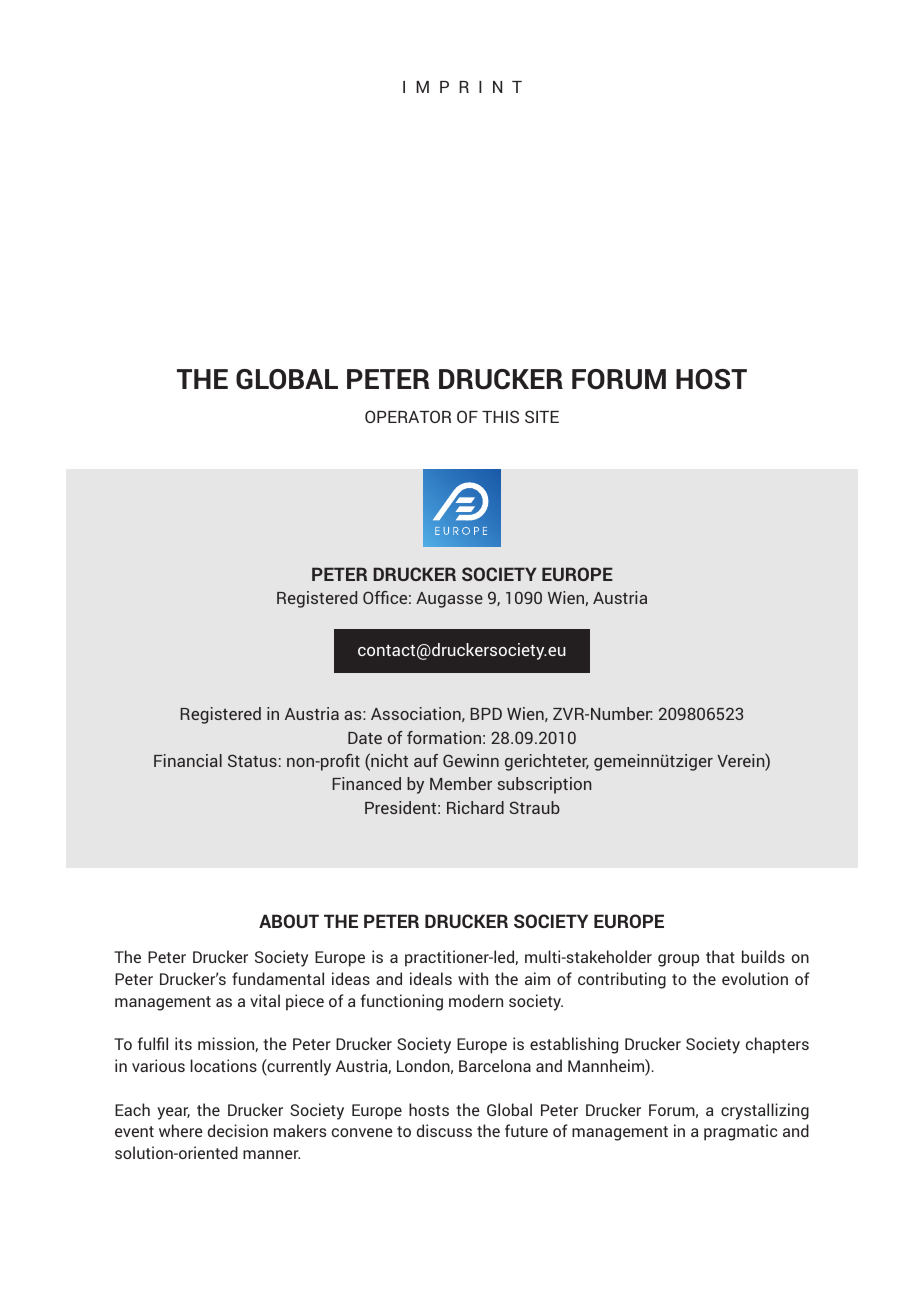 This screenshot has height=1308, width=924. I want to click on with, so click(473, 978).
